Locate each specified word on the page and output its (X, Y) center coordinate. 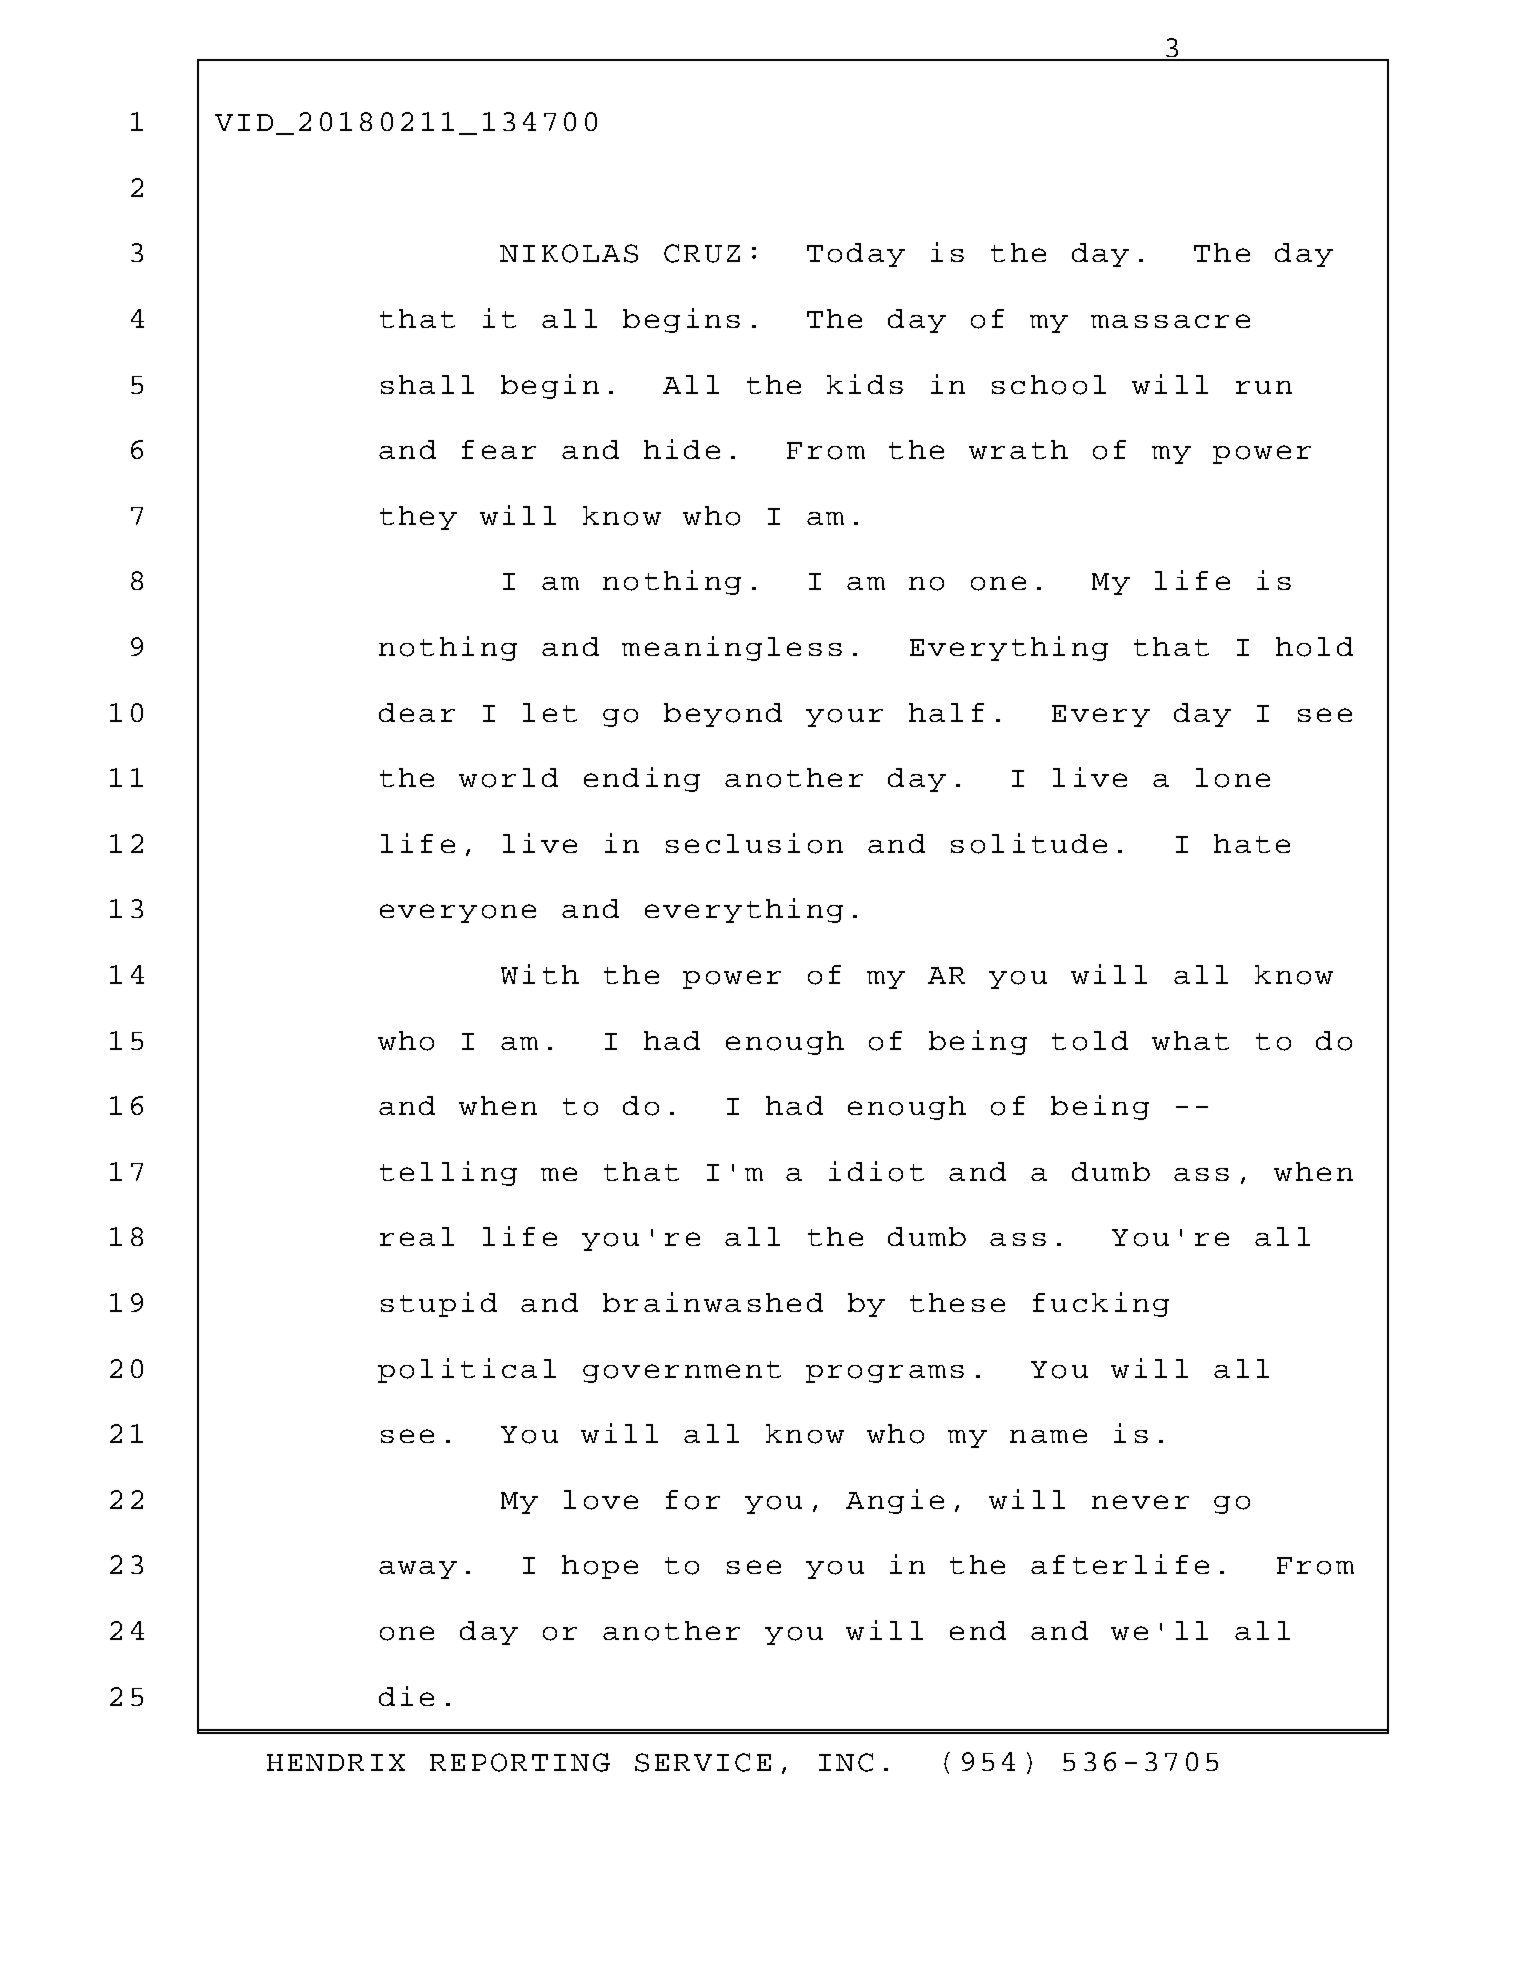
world (508, 778)
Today (856, 255)
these (957, 1302)
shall (427, 384)
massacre (1170, 321)
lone (1233, 778)
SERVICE (703, 1762)
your (844, 718)
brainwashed (713, 1302)
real (417, 1236)
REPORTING (520, 1762)
